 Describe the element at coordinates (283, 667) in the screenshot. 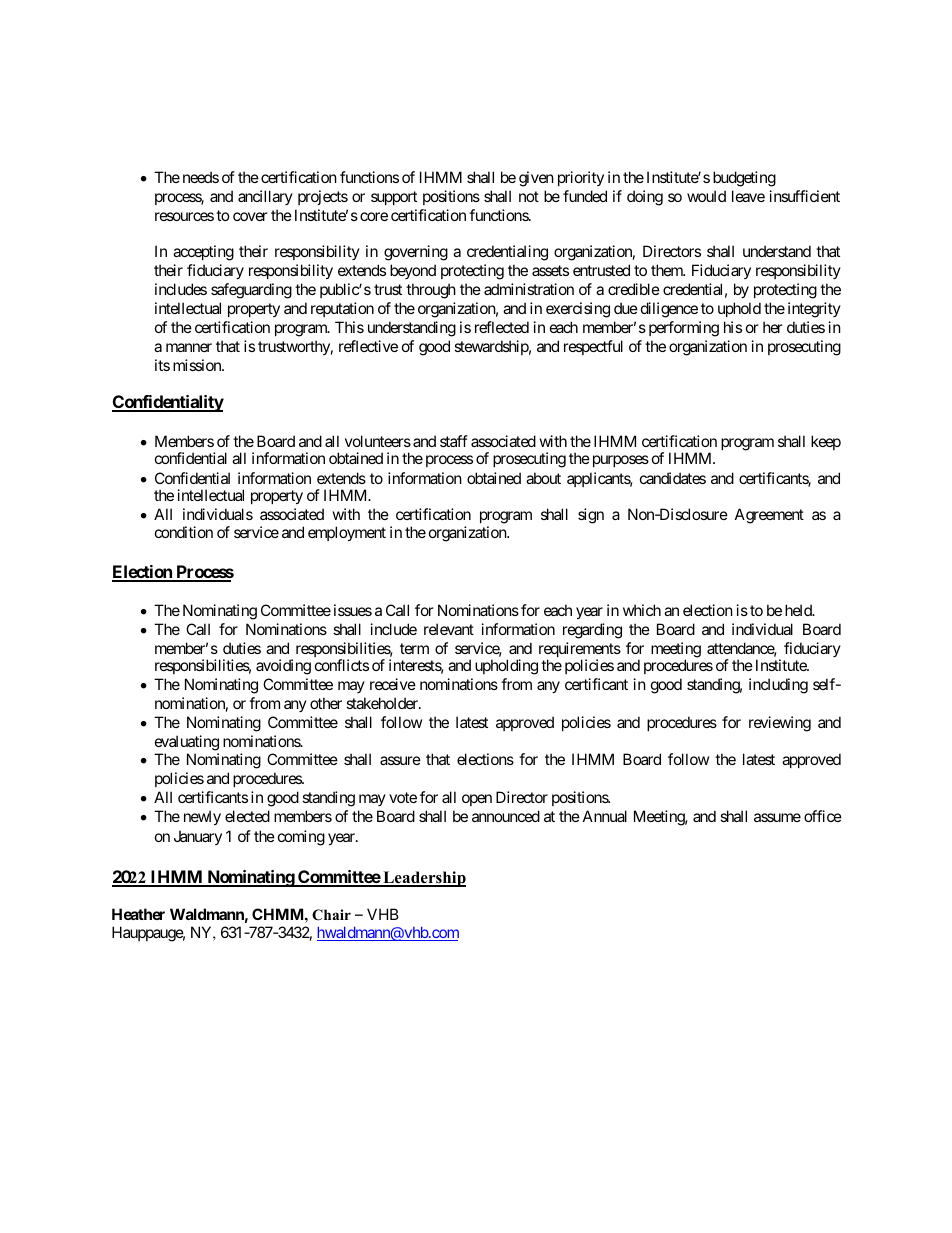

I see `avoiding` at that location.
